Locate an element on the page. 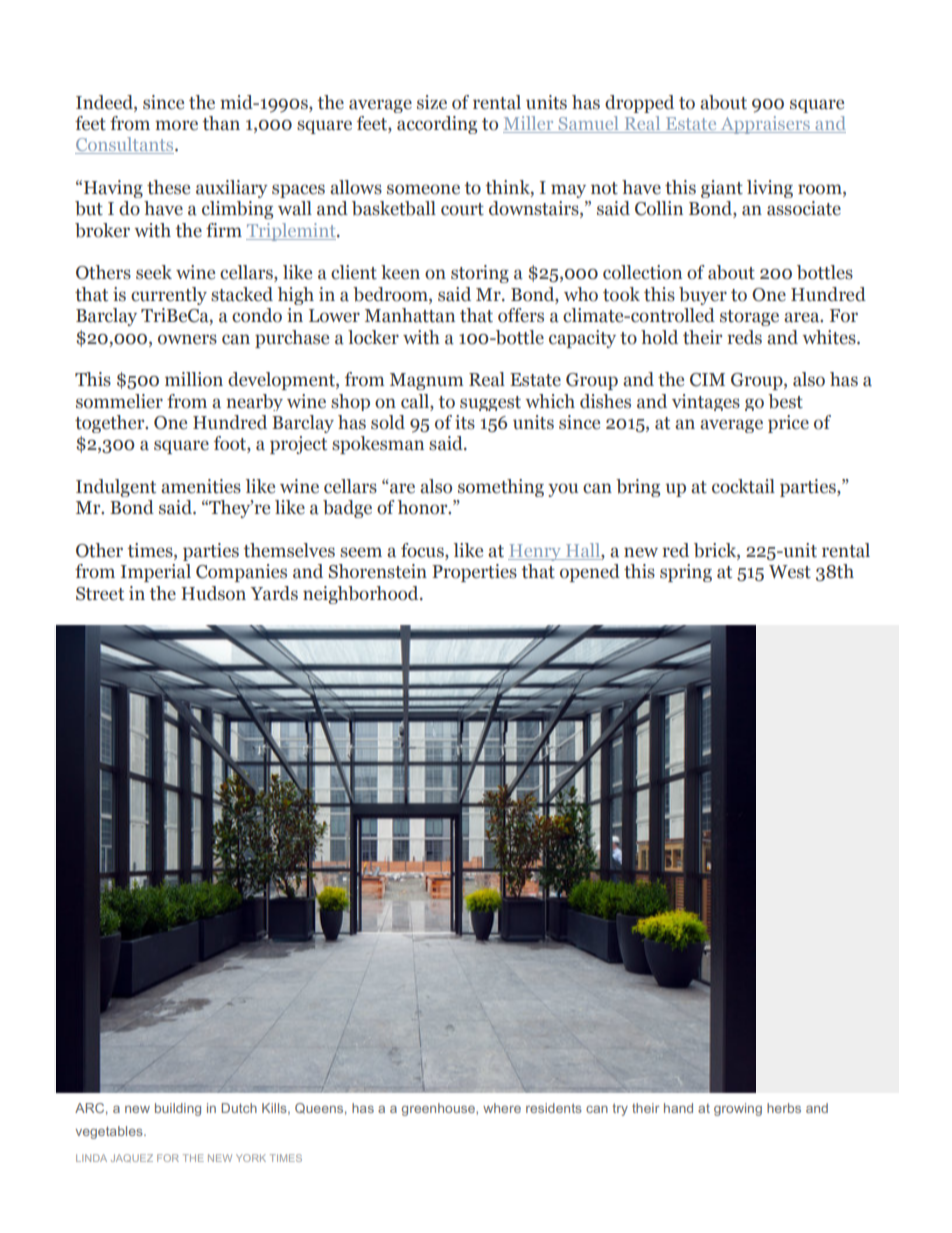 This page has width=952, height=1233. building is located at coordinates (178, 1109).
